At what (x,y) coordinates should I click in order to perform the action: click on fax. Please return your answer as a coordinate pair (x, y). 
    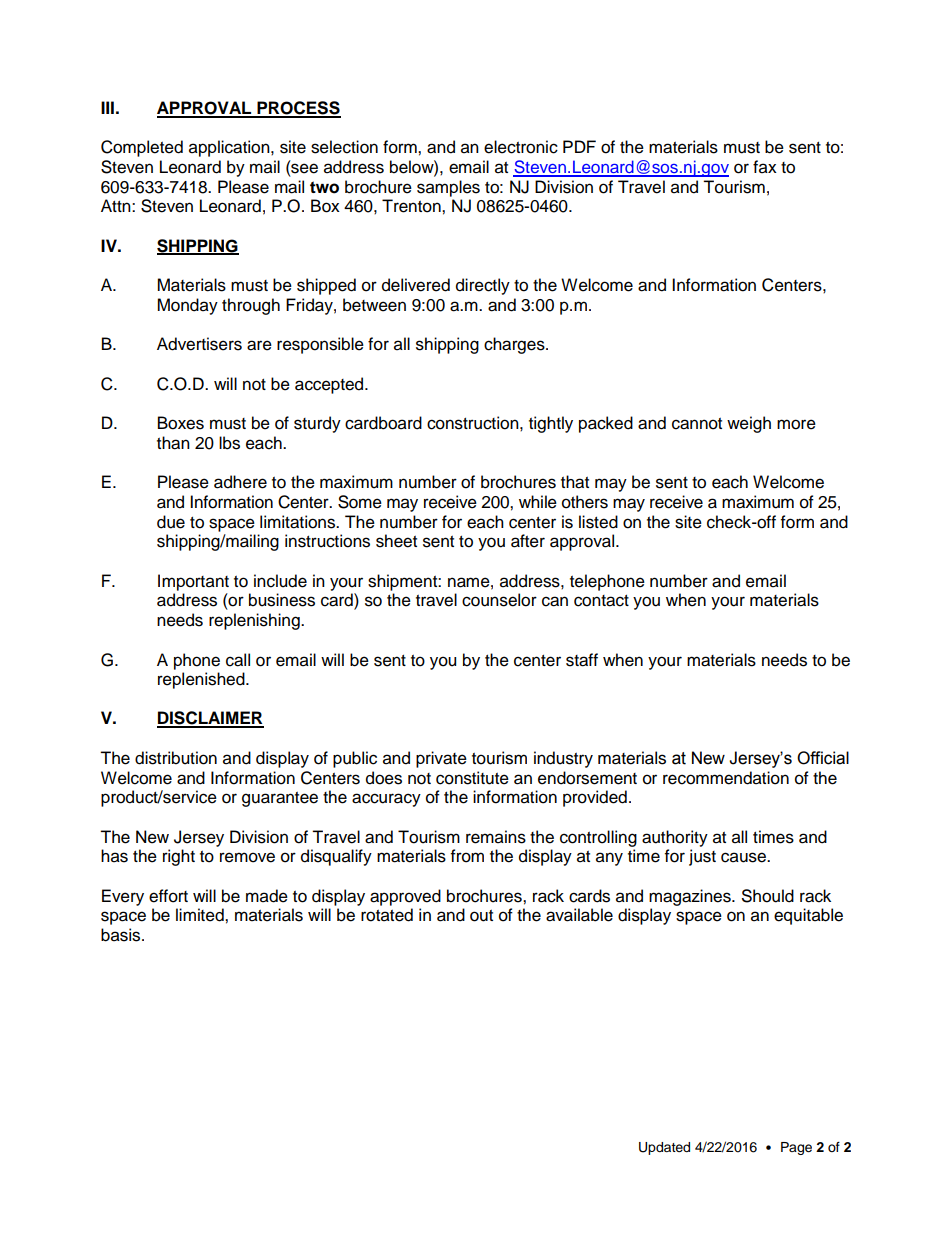
    Looking at the image, I should click on (765, 167).
